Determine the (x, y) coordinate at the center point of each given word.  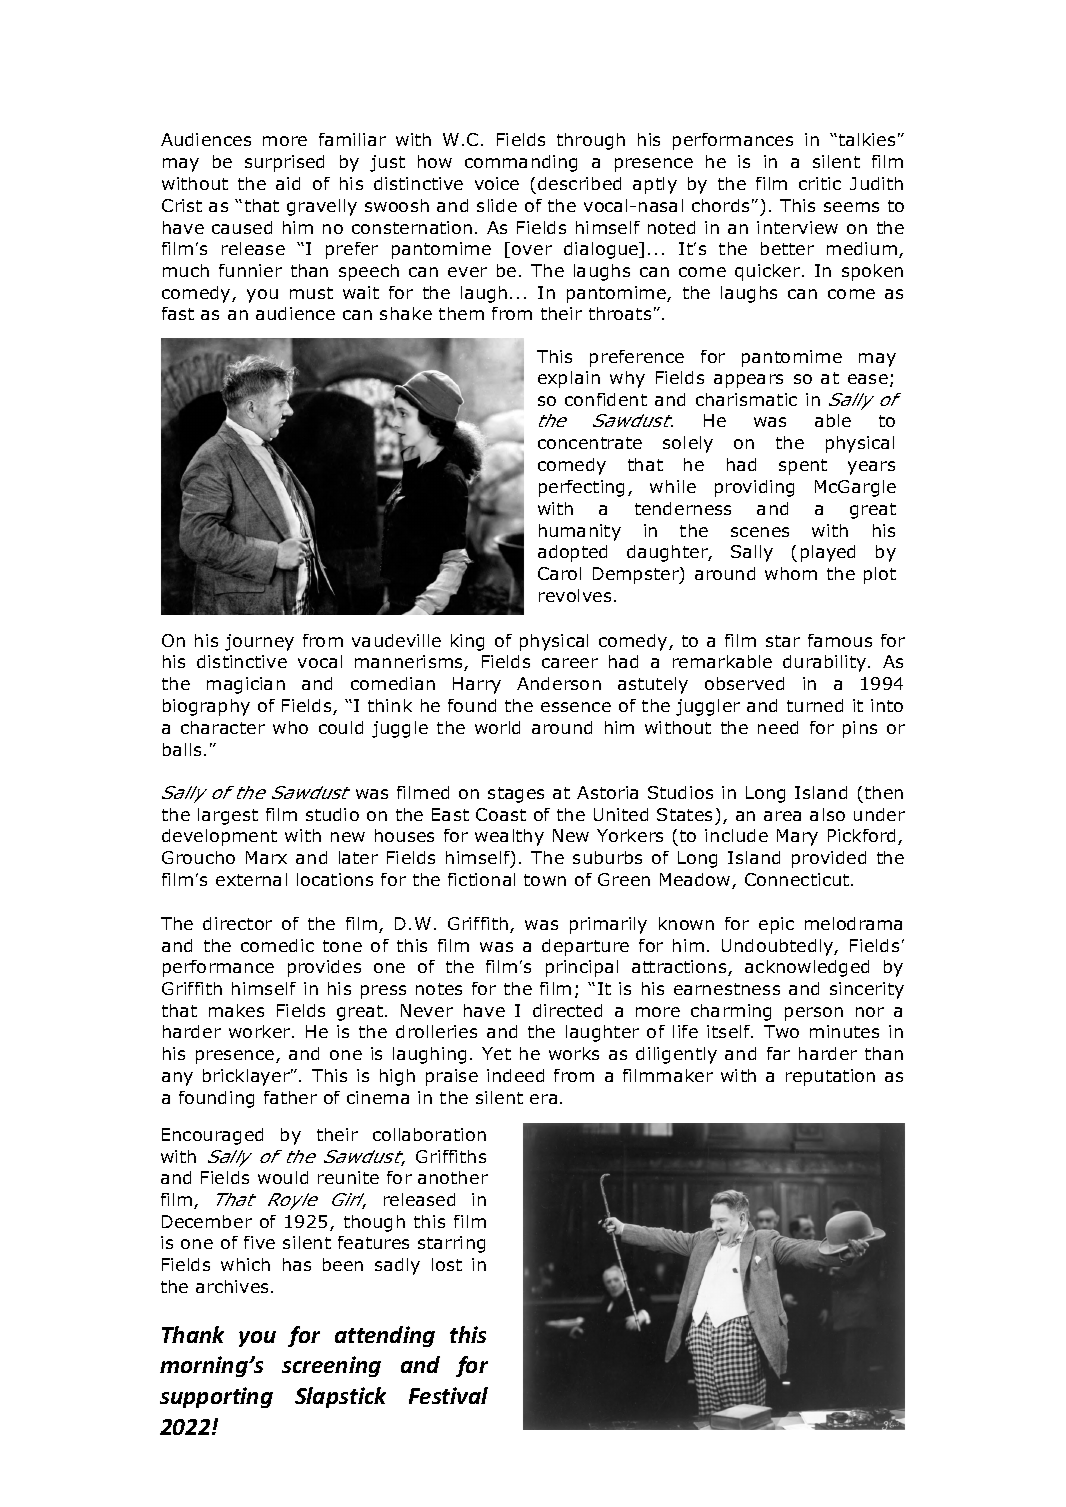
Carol (559, 573)
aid (288, 183)
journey (259, 642)
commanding (521, 163)
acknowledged (807, 968)
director (237, 923)
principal (582, 968)
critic (820, 183)
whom (791, 573)
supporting (216, 1397)
